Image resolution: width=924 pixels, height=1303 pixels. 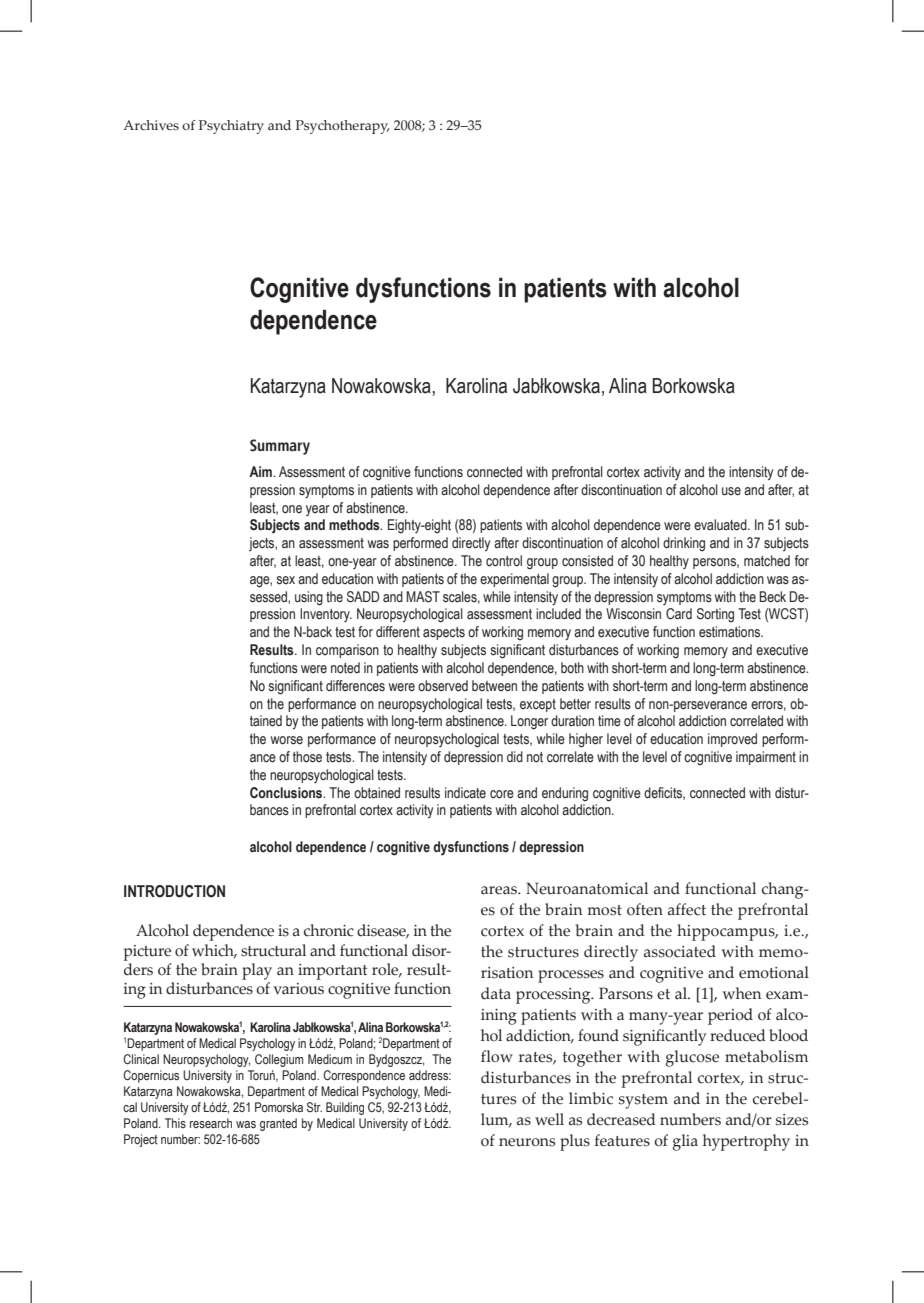 What do you see at coordinates (231, 127) in the screenshot?
I see `Psychiatry` at bounding box center [231, 127].
